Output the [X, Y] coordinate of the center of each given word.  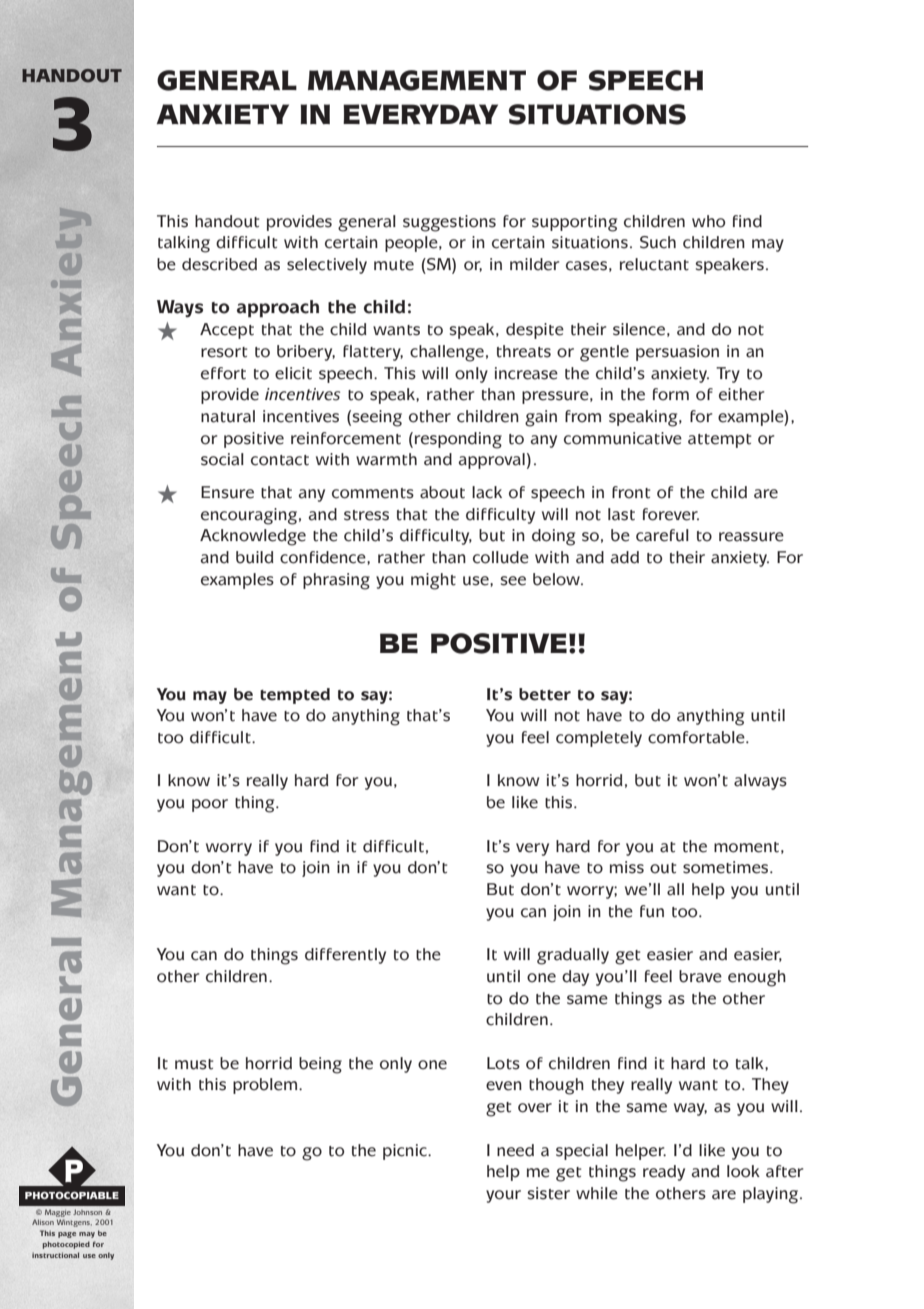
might [433, 581]
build [255, 557]
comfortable [697, 737]
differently [345, 956]
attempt [719, 441]
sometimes [727, 867]
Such [658, 242]
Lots [503, 1063]
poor [210, 805]
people [412, 244]
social [222, 459]
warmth [386, 459]
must [194, 1064]
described [219, 264]
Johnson [87, 1212]
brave [700, 976]
